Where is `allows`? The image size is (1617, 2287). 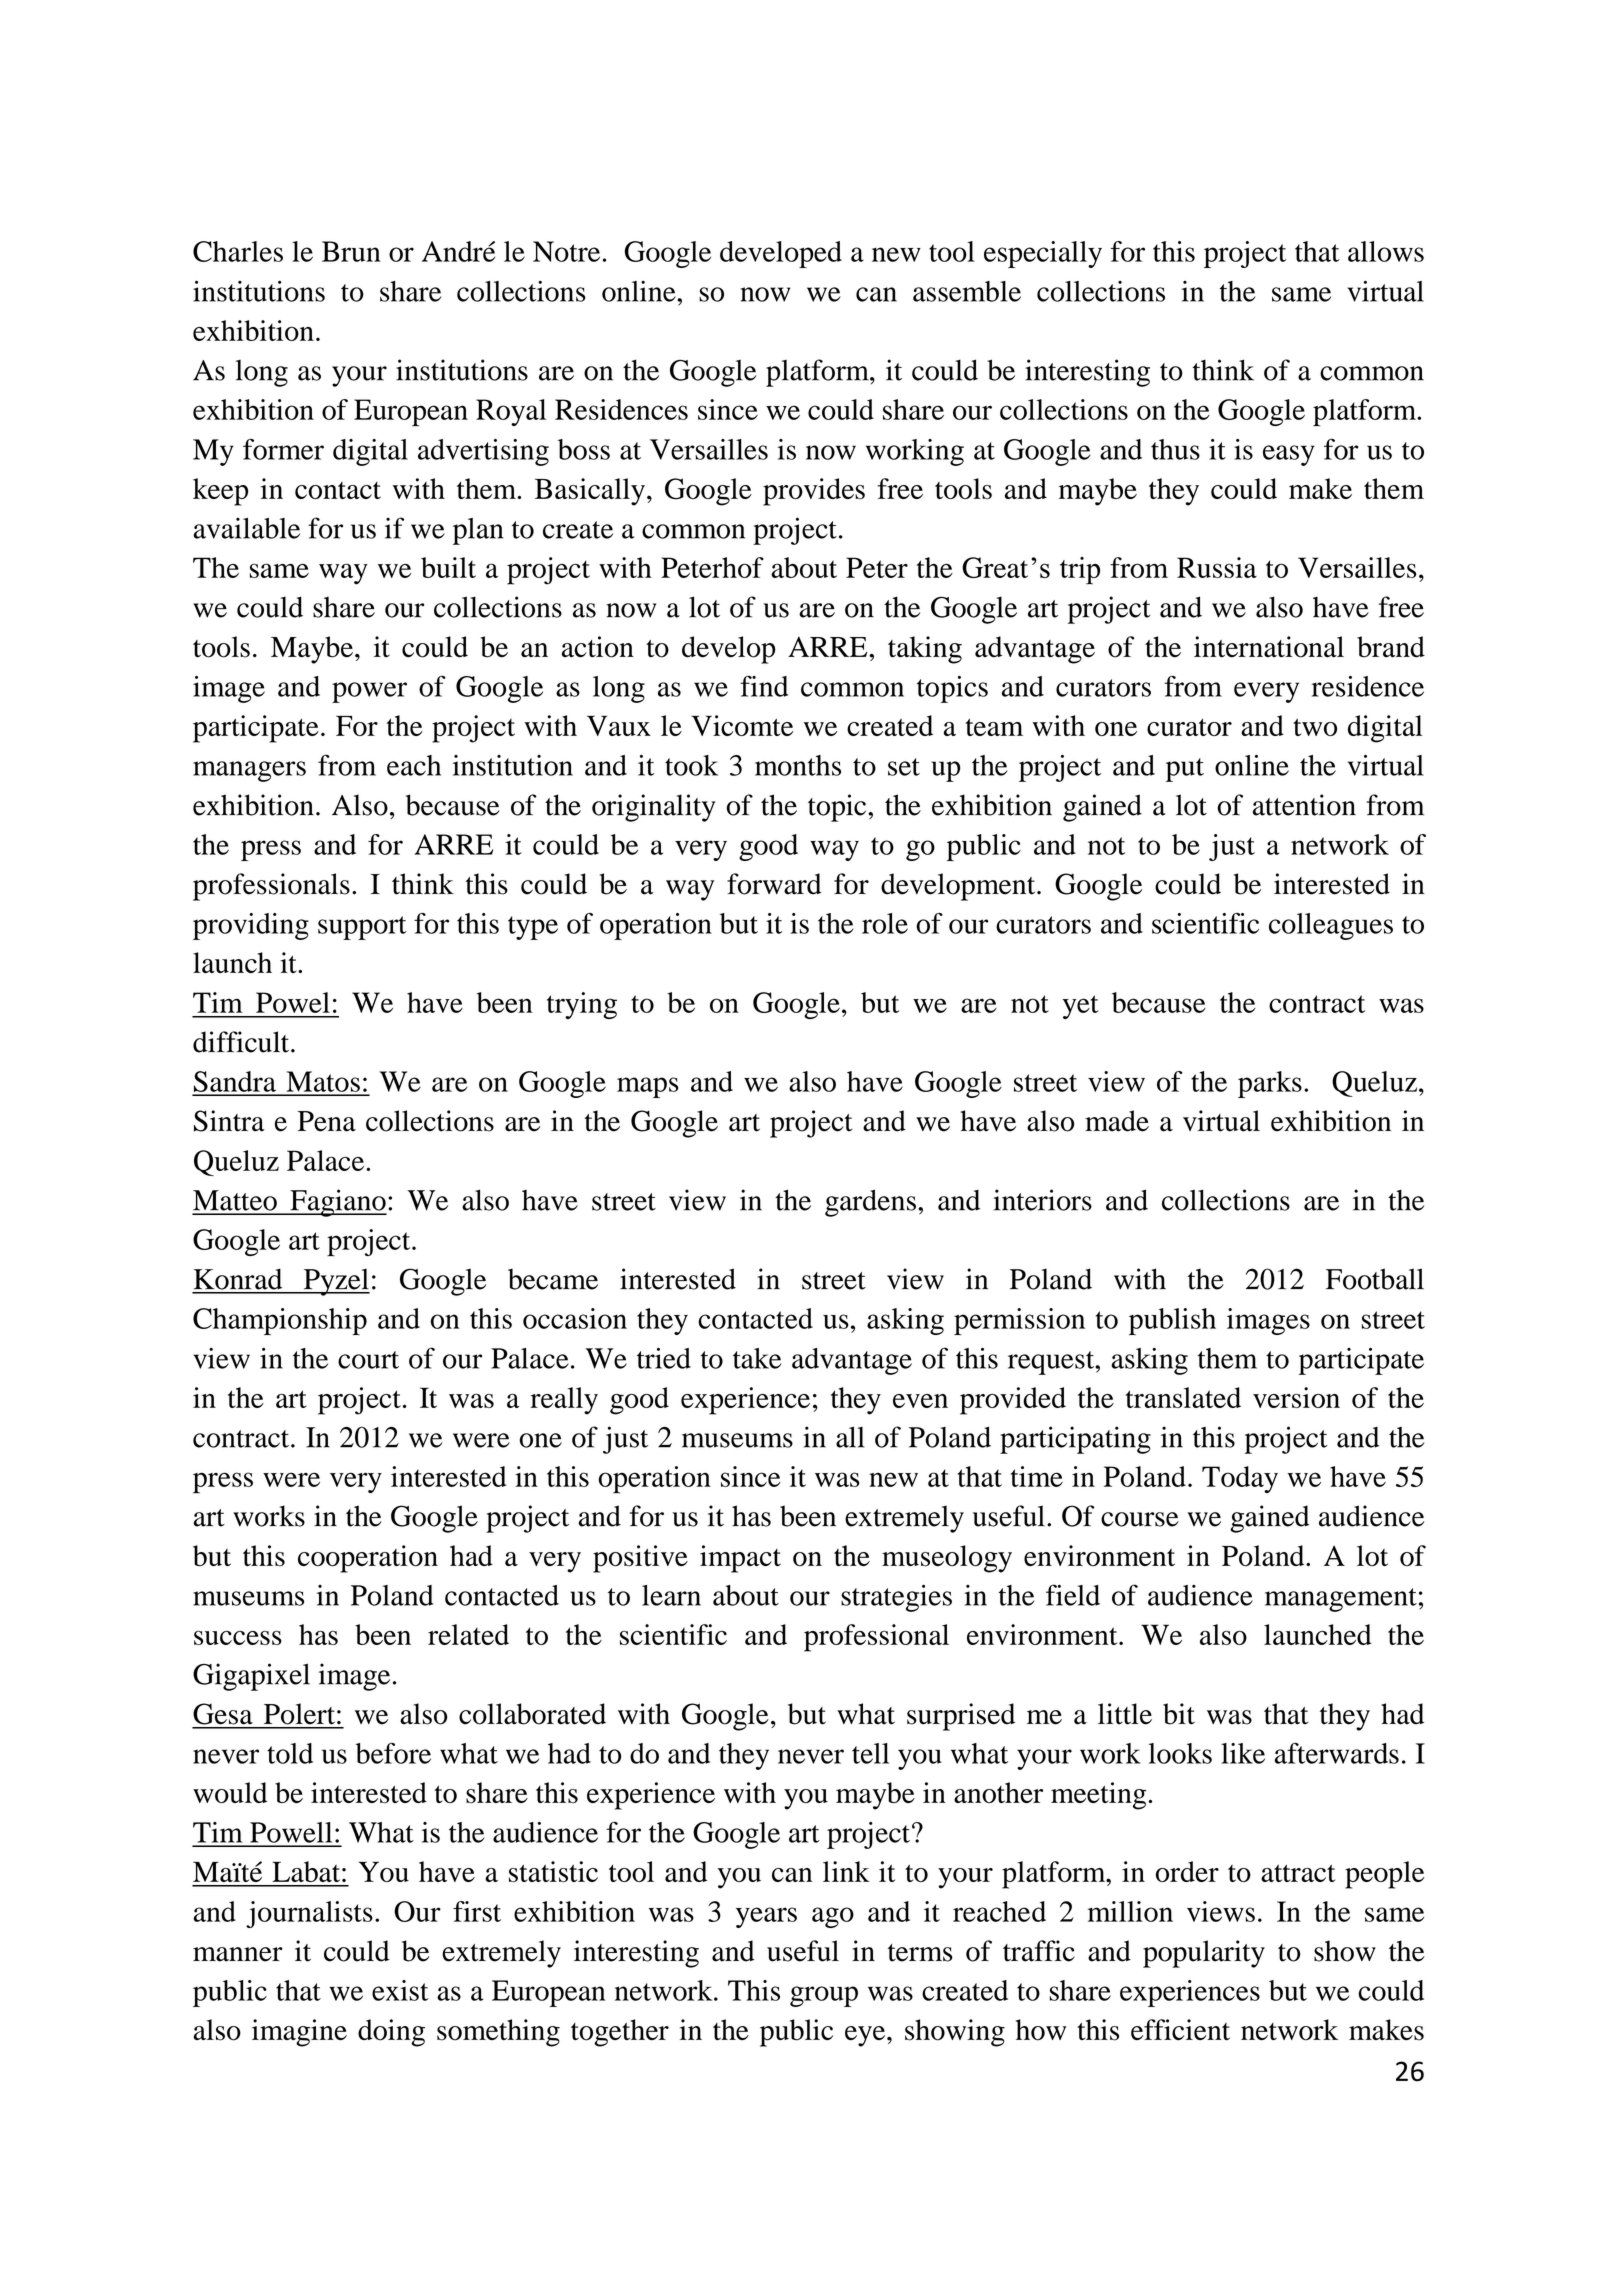 allows is located at coordinates (1386, 251).
